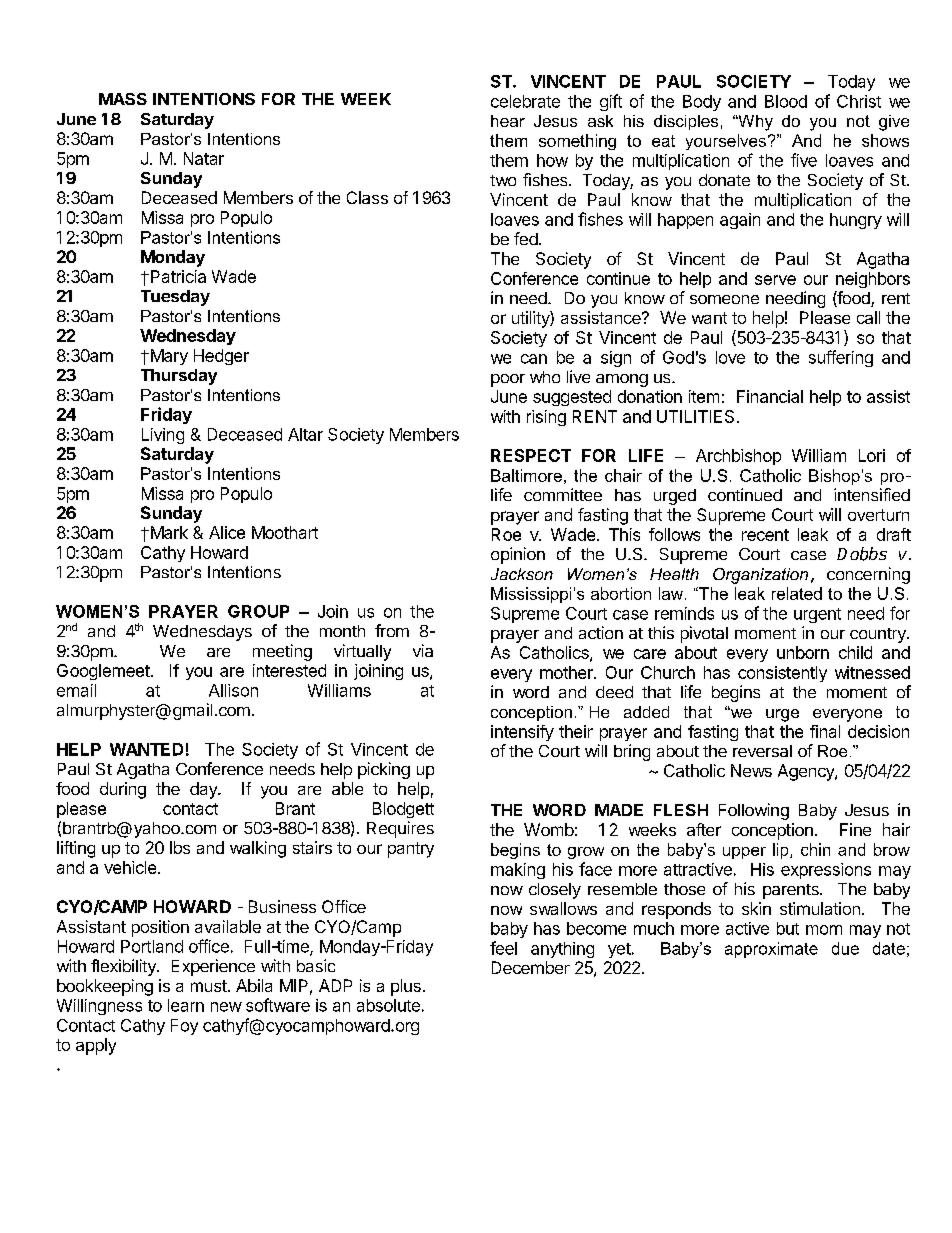 The height and width of the screenshot is (1233, 952). I want to click on Mark, so click(168, 532).
